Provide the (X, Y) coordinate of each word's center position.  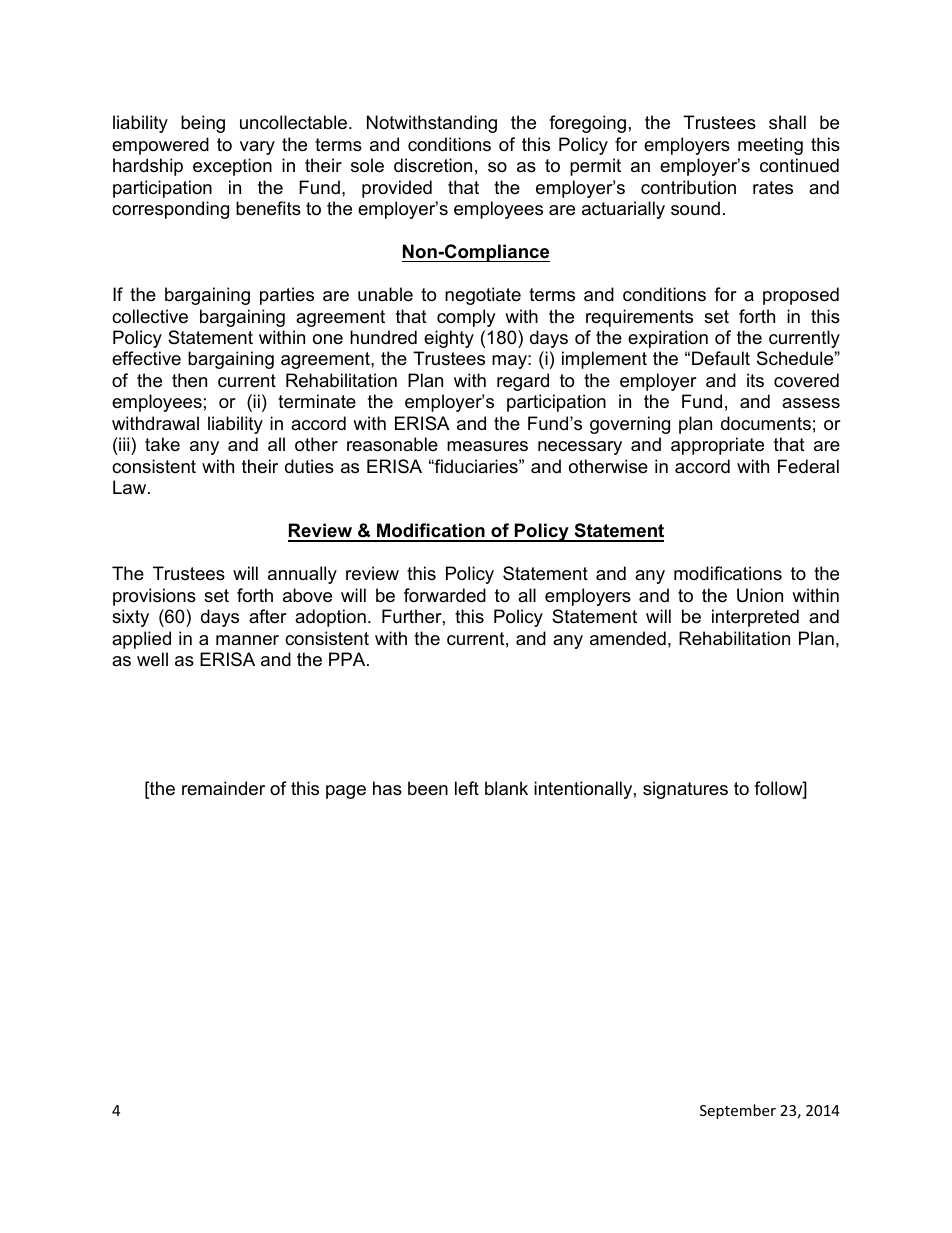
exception (232, 167)
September (738, 1111)
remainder (223, 788)
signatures (685, 790)
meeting (770, 146)
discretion (433, 165)
